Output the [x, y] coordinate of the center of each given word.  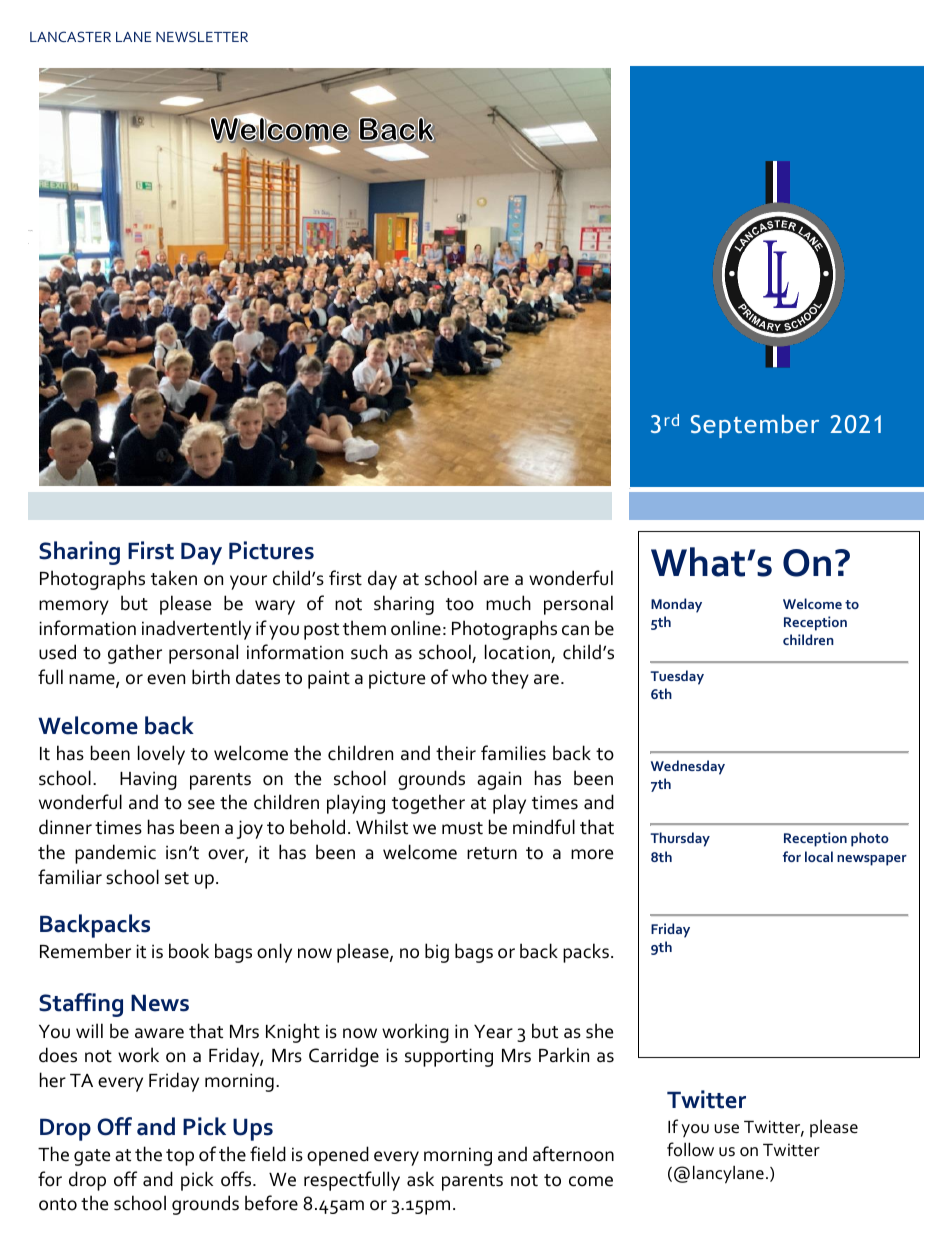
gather [135, 654]
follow [690, 1149]
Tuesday [677, 677]
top [180, 1157]
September [755, 426]
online [416, 628]
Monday [676, 605]
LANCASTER [70, 36]
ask [420, 1179]
